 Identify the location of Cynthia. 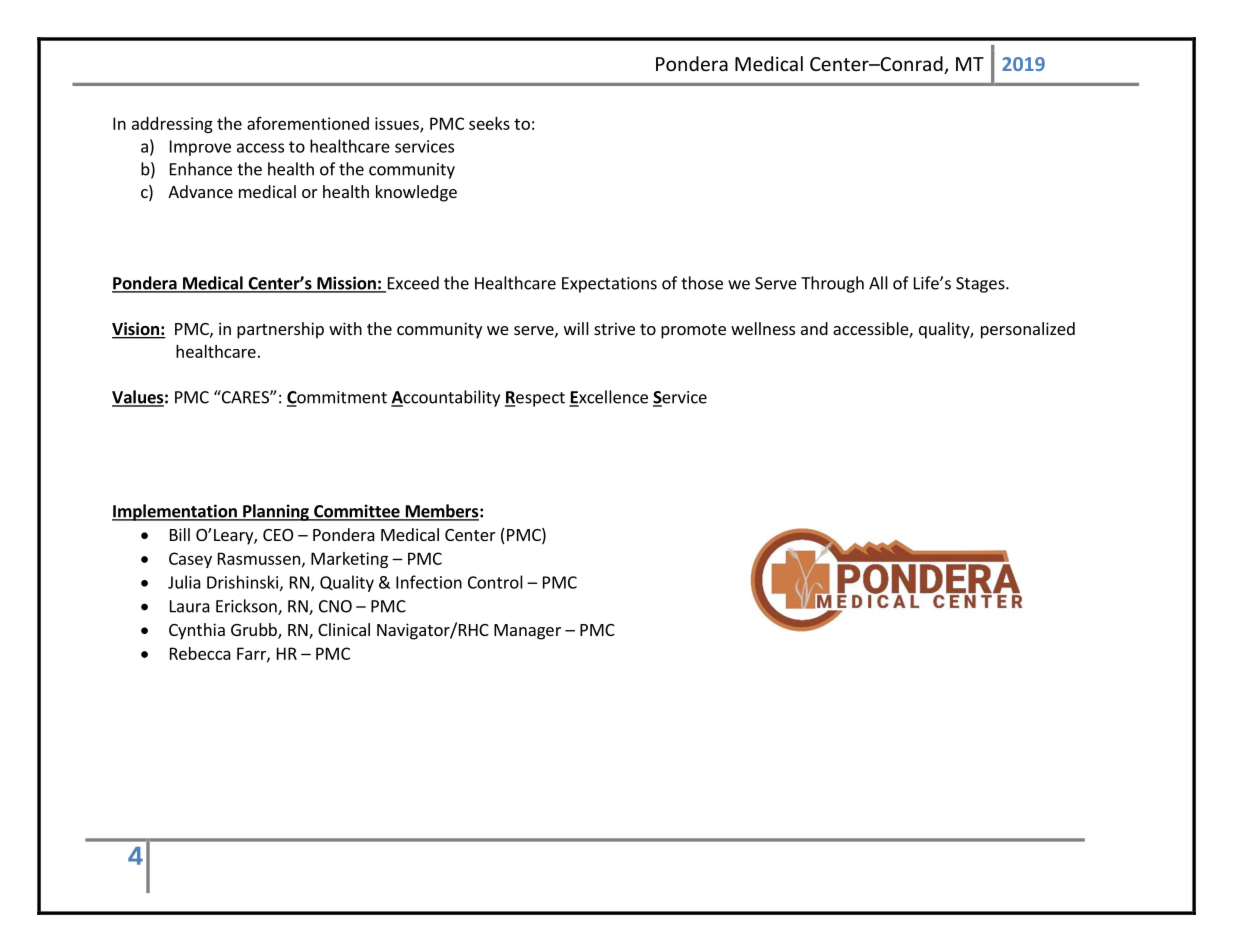
(197, 631).
